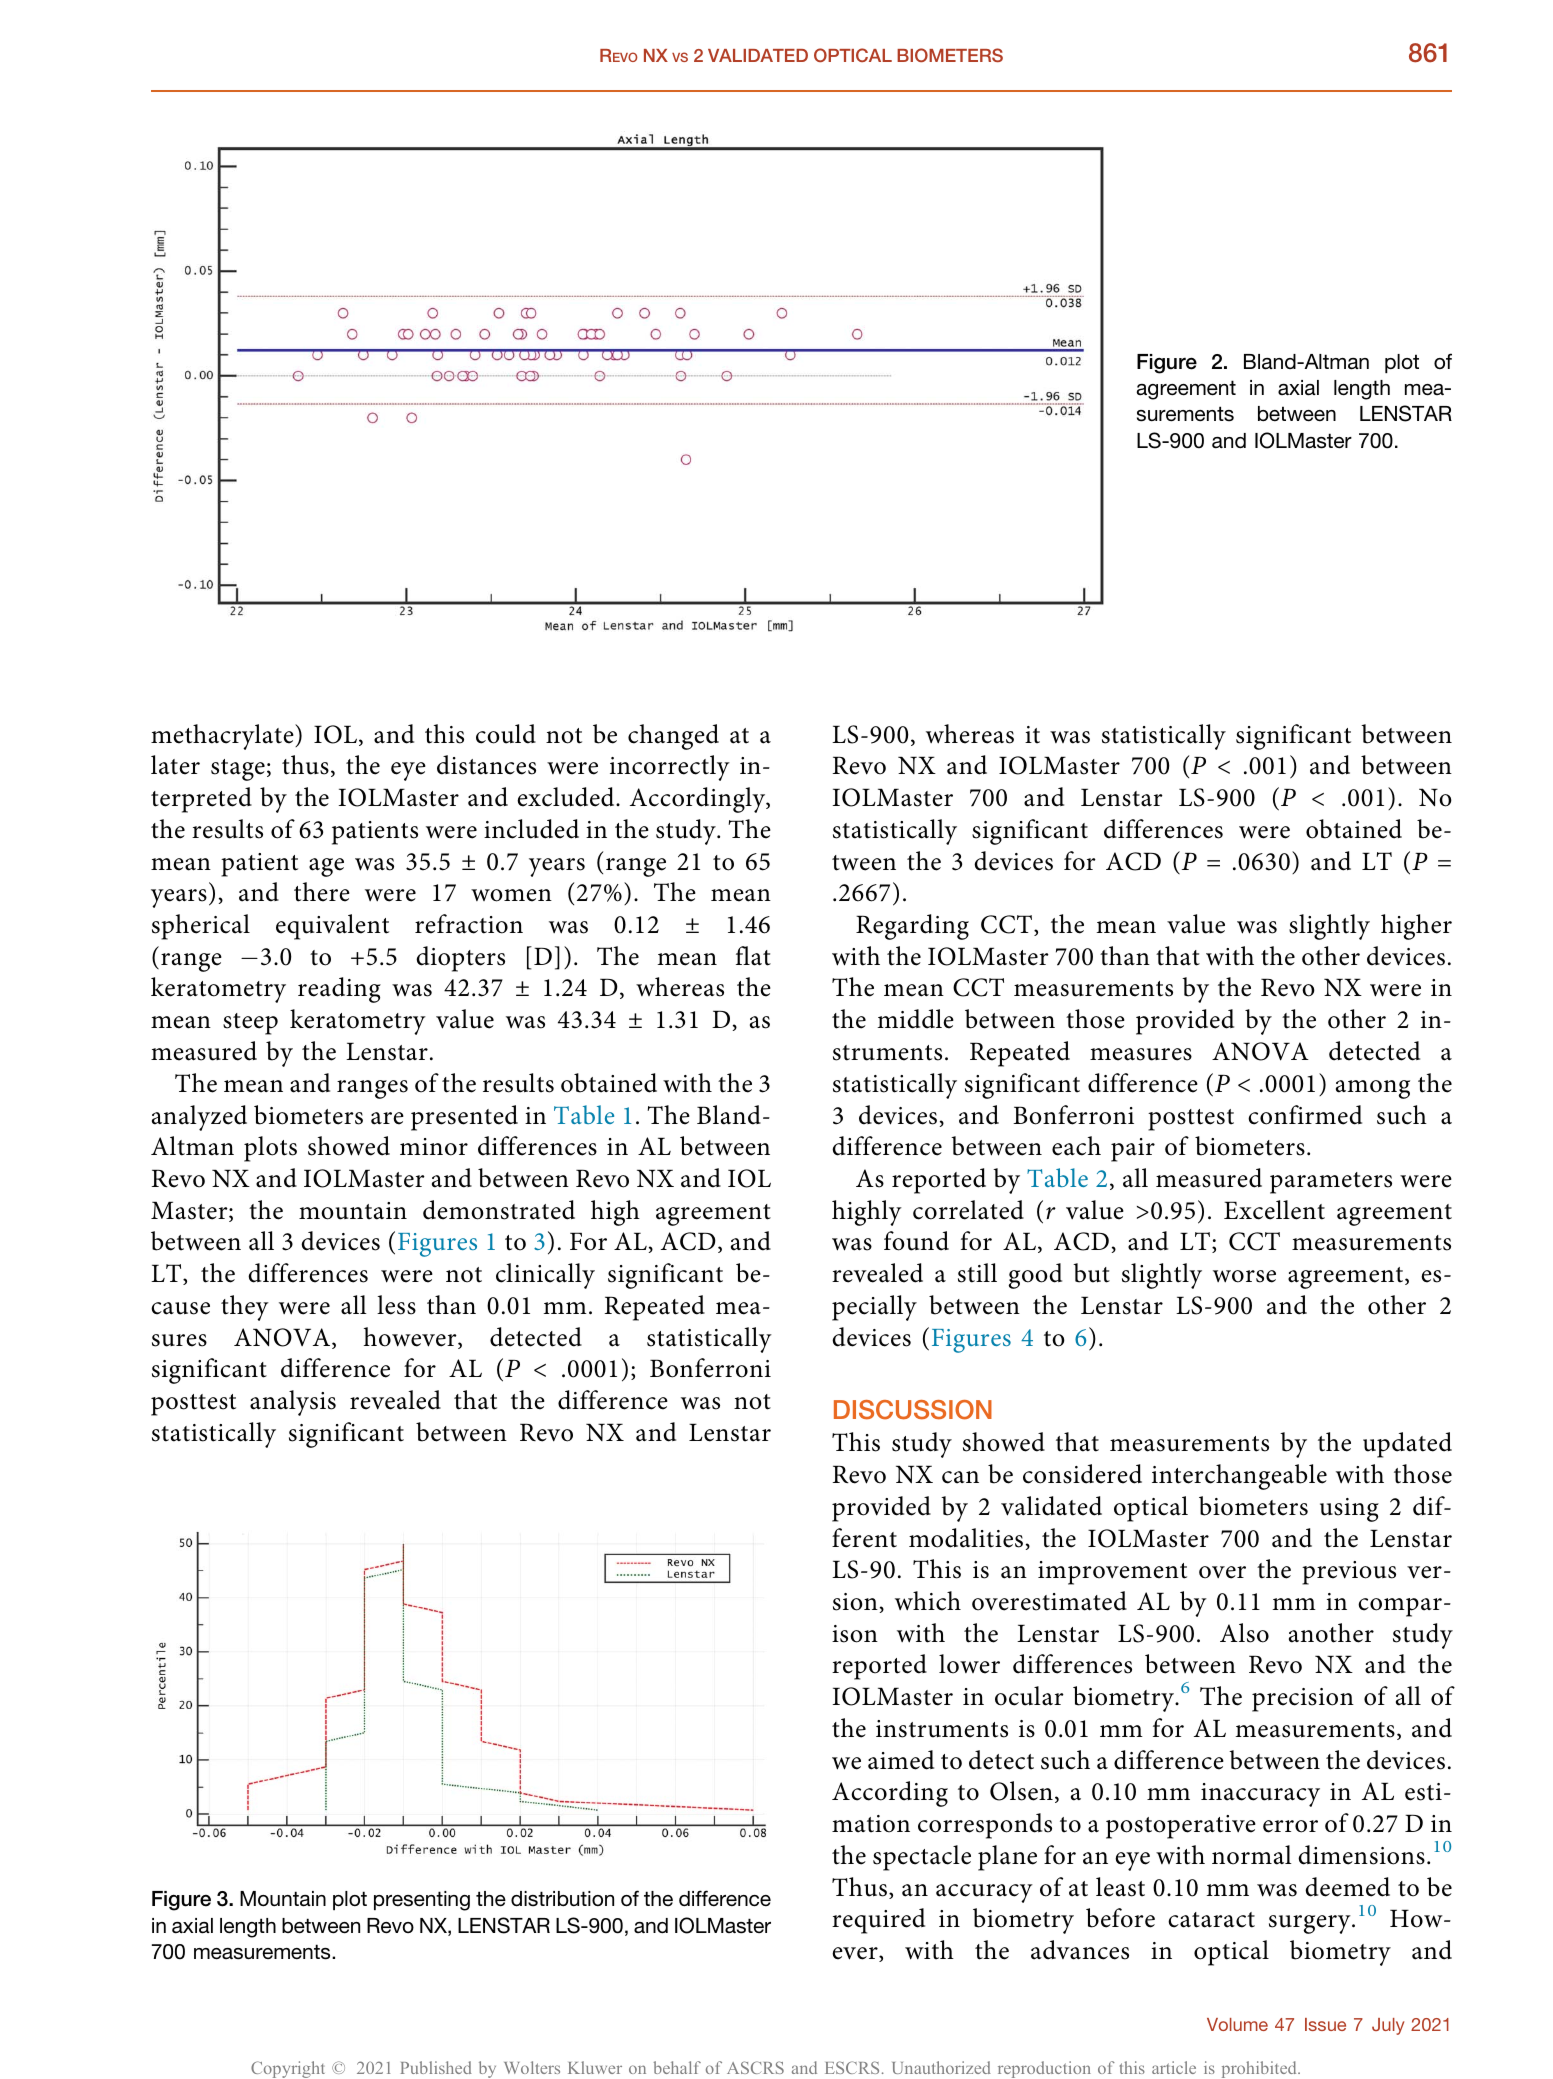  Describe the element at coordinates (288, 2069) in the screenshot. I see `Copyright` at that location.
